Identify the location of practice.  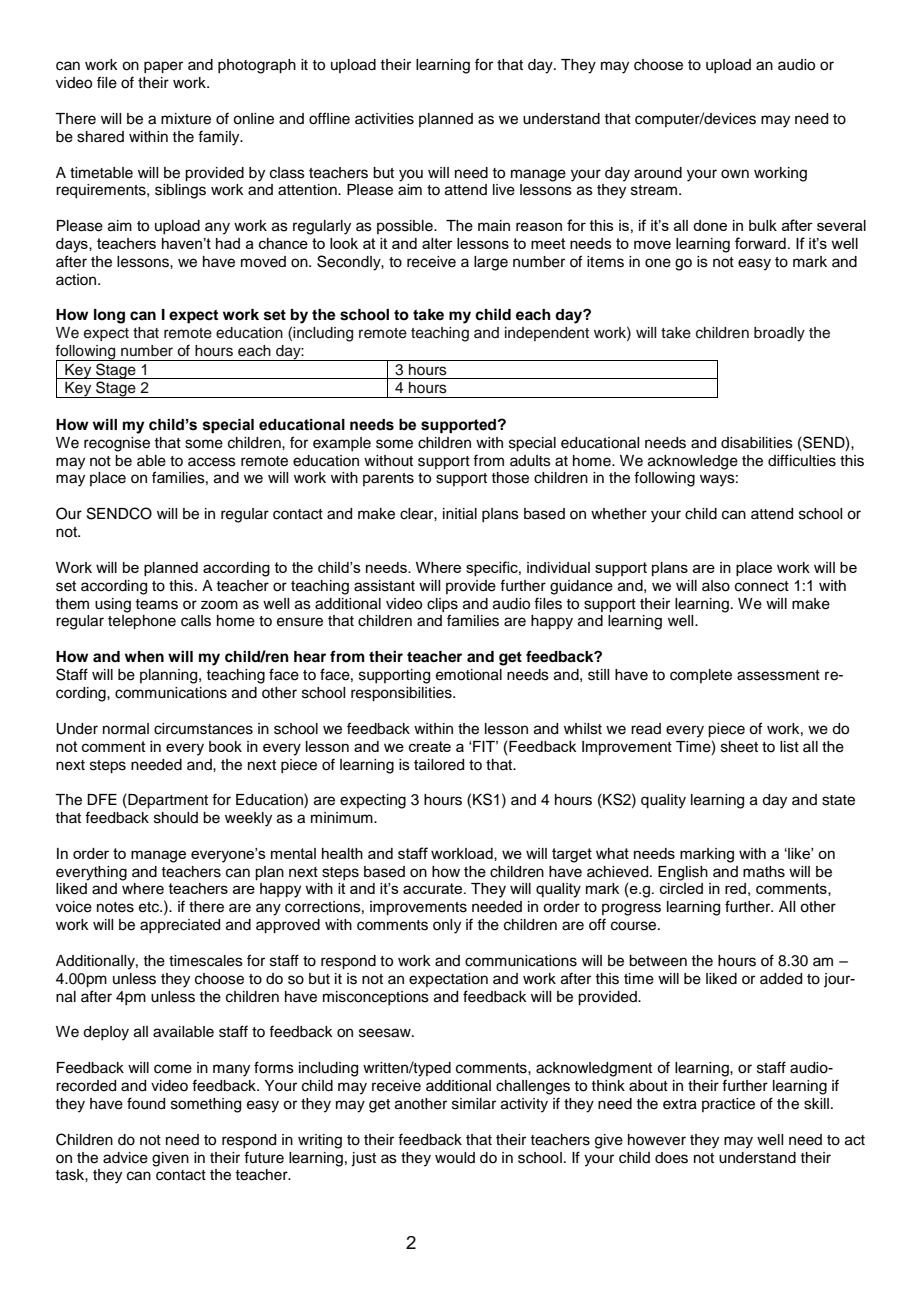
(728, 1105).
